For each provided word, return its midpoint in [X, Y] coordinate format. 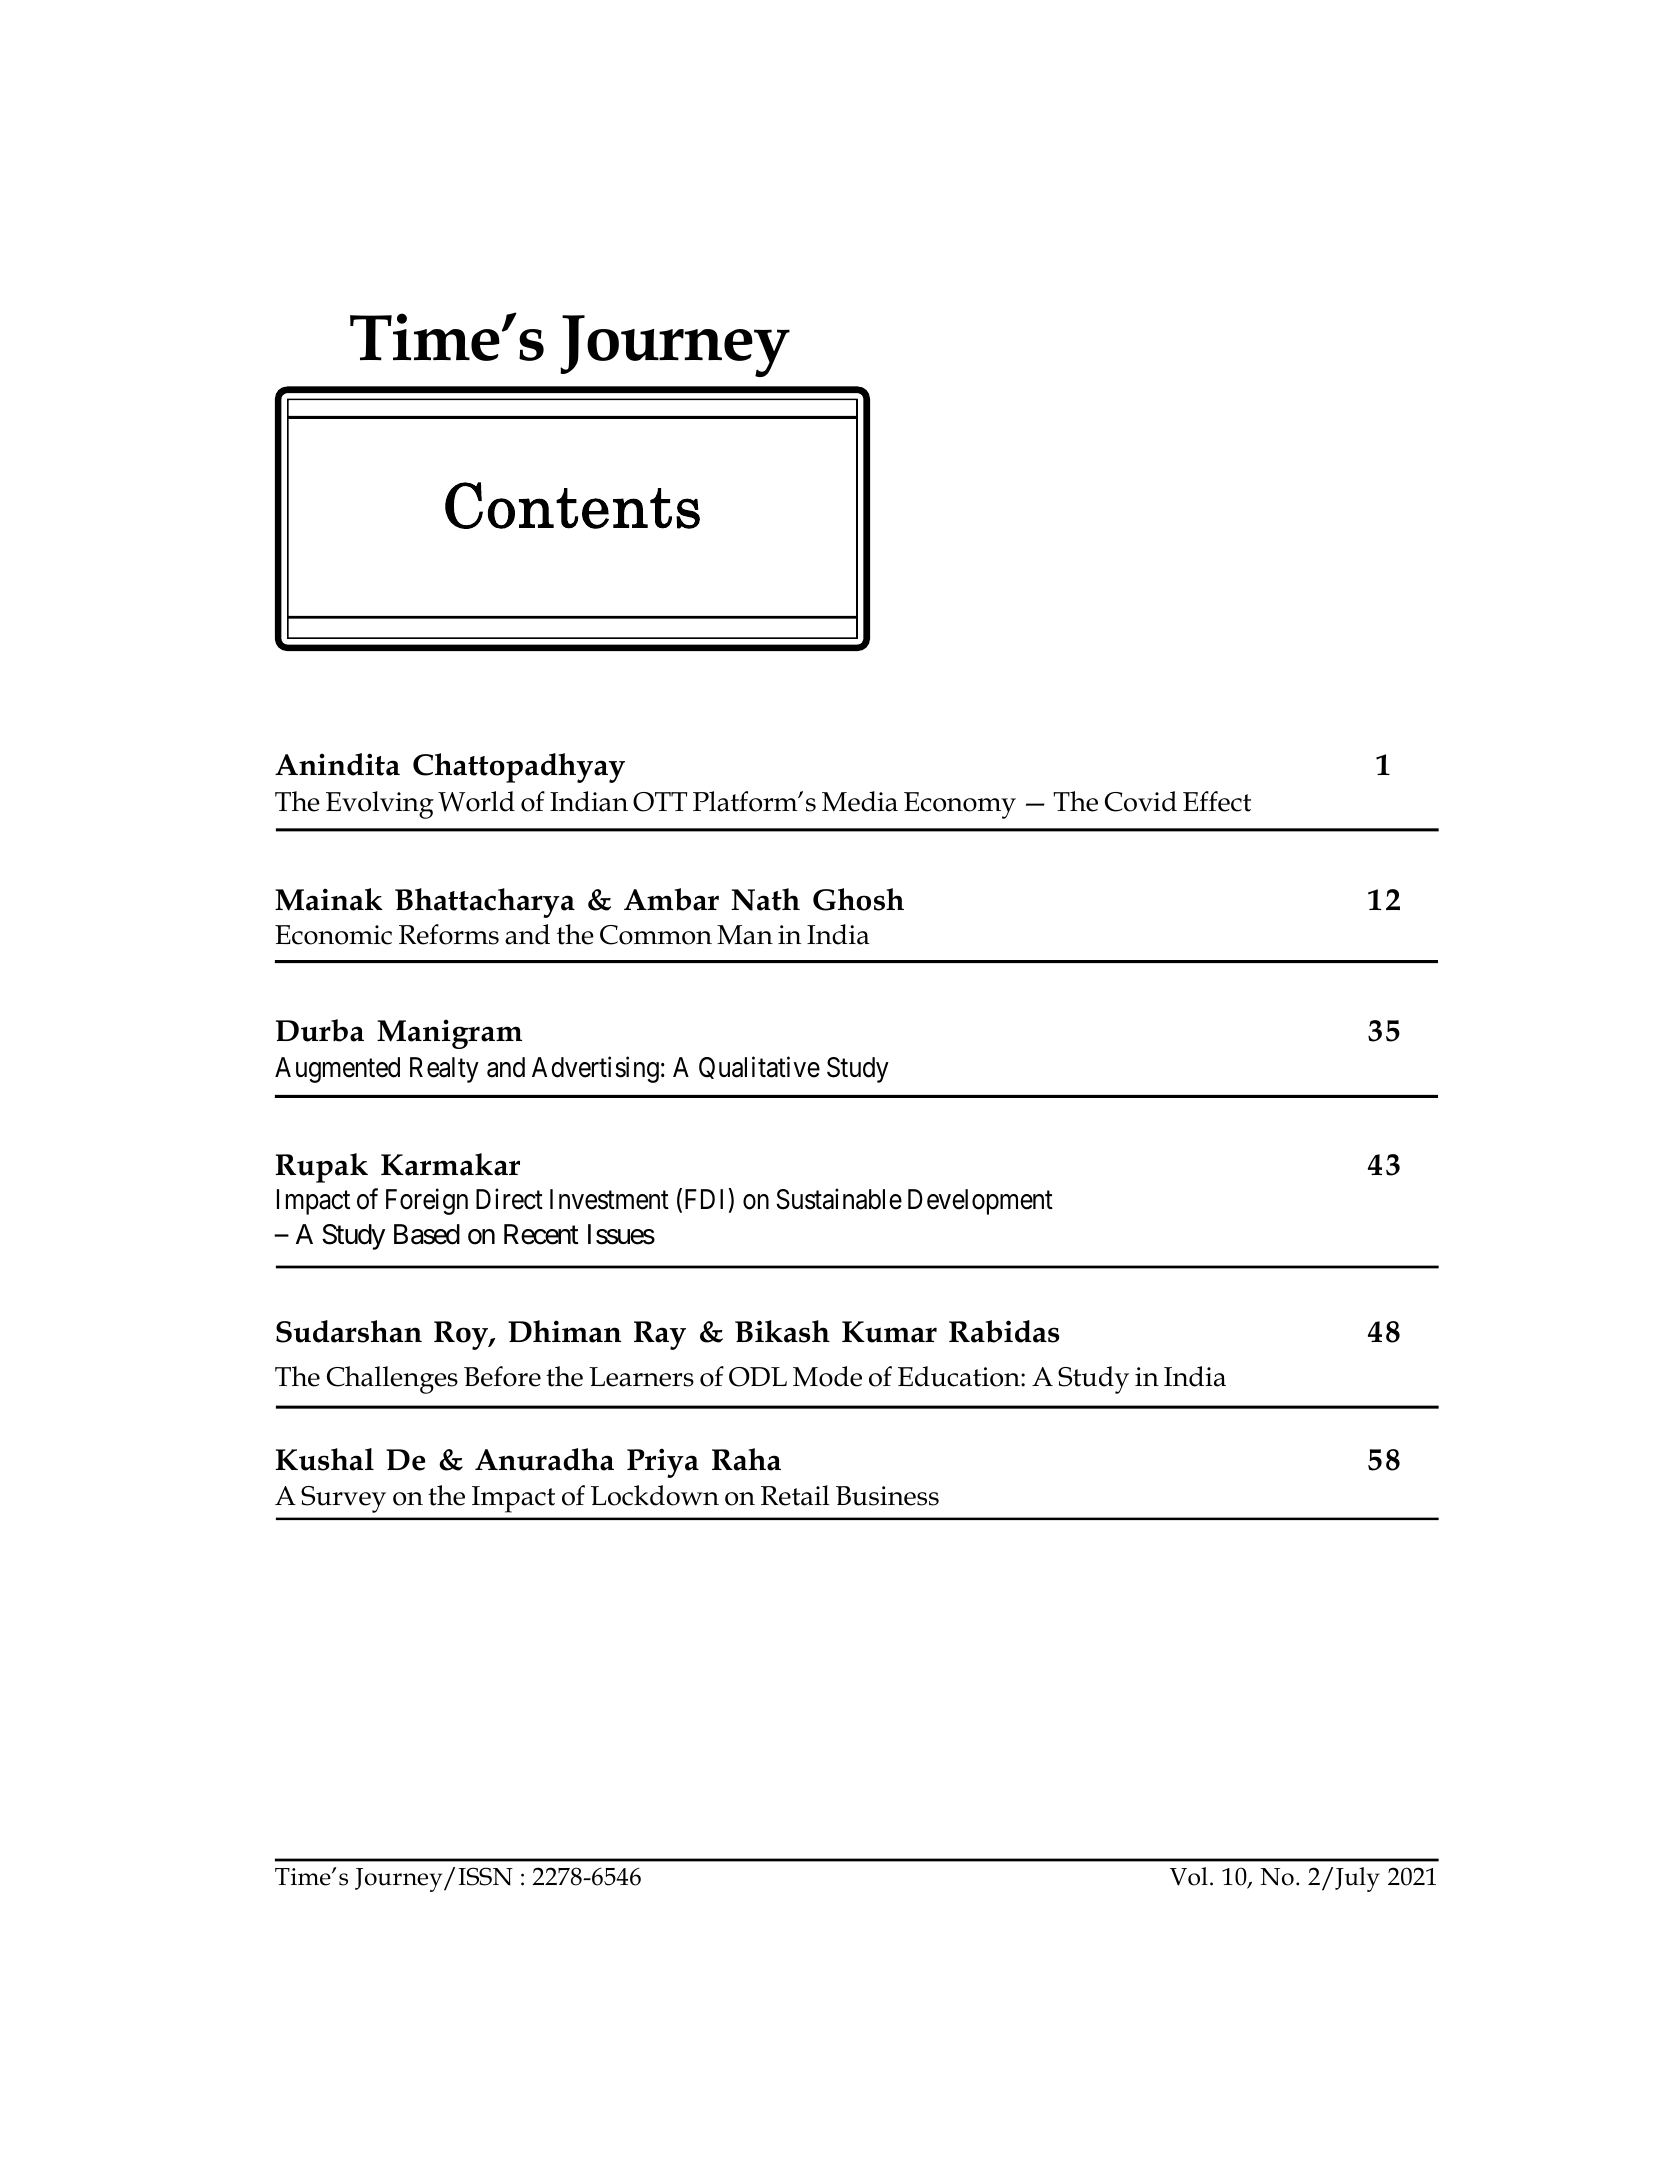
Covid [1141, 801]
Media [860, 801]
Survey [343, 1499]
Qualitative [759, 1067]
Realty [444, 1070]
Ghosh [858, 899]
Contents [572, 505]
